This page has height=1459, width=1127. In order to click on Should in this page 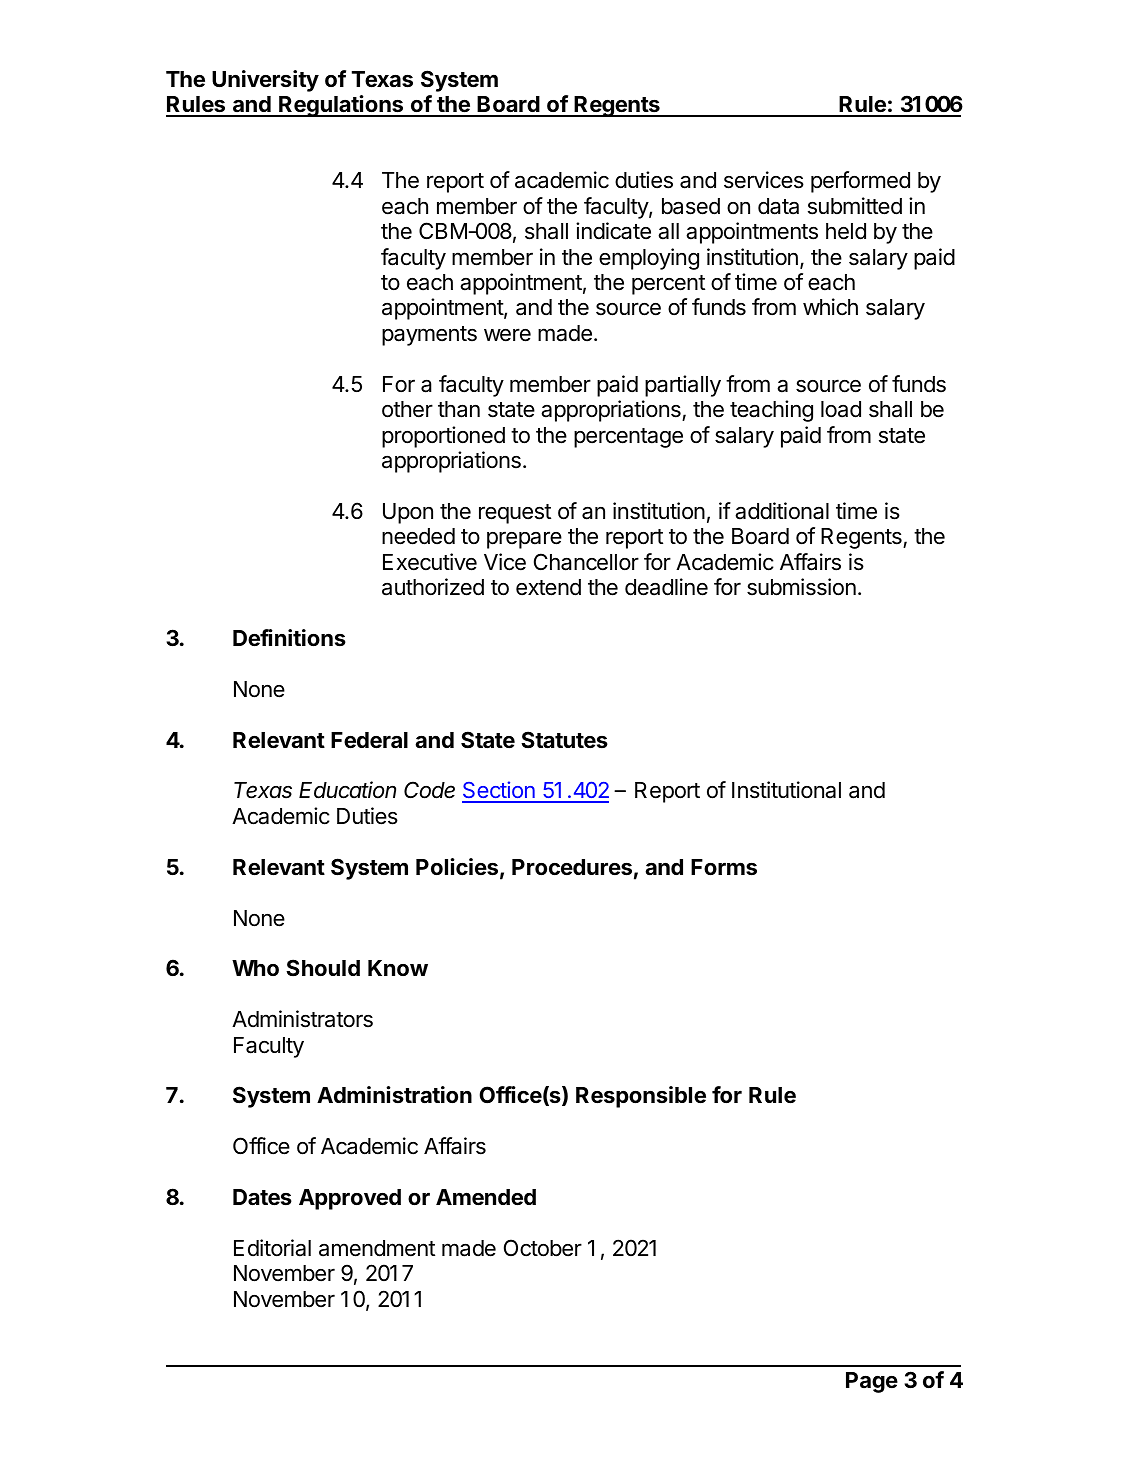, I will do `click(323, 967)`.
